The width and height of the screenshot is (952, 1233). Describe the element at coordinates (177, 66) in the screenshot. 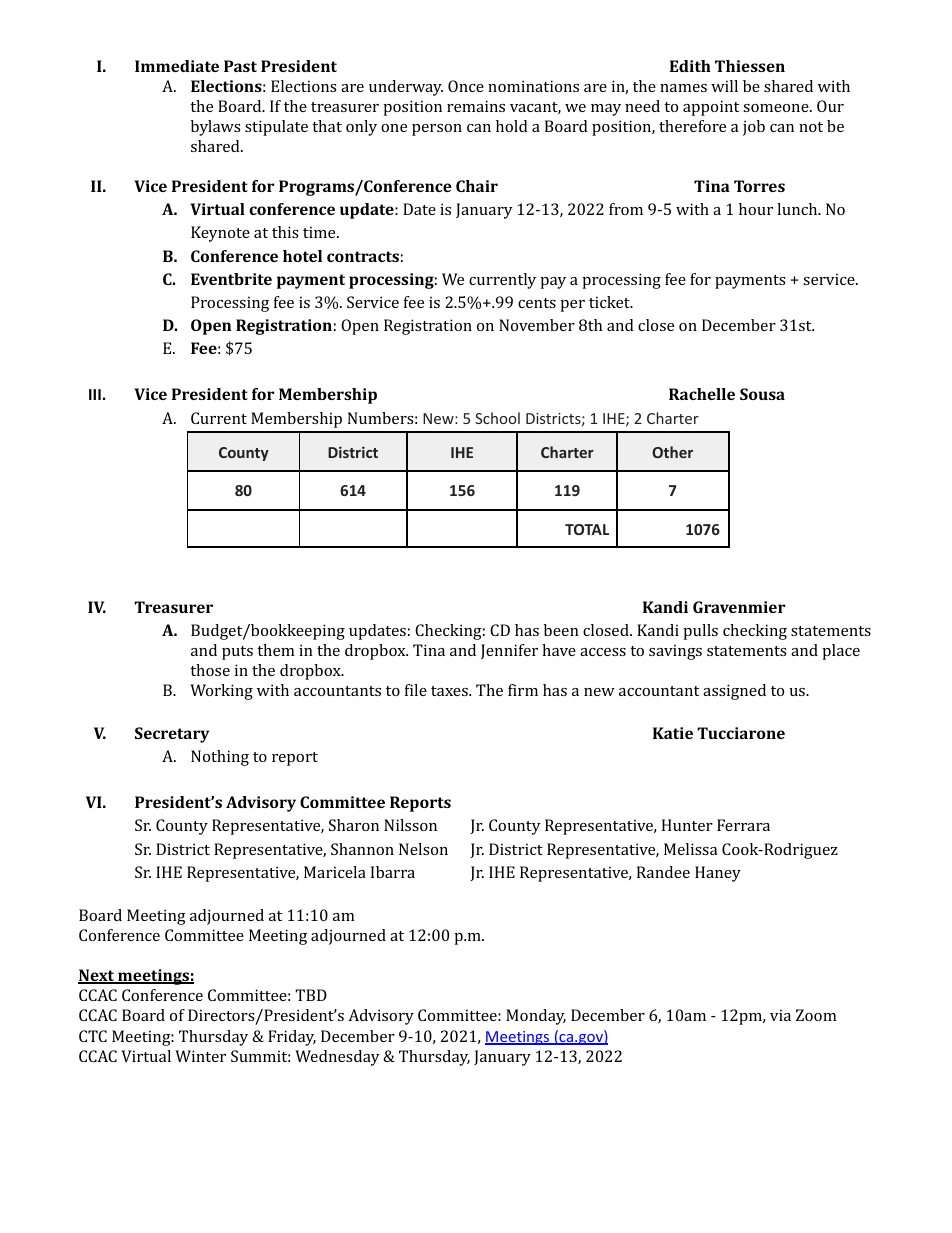

I see `Immediate` at that location.
